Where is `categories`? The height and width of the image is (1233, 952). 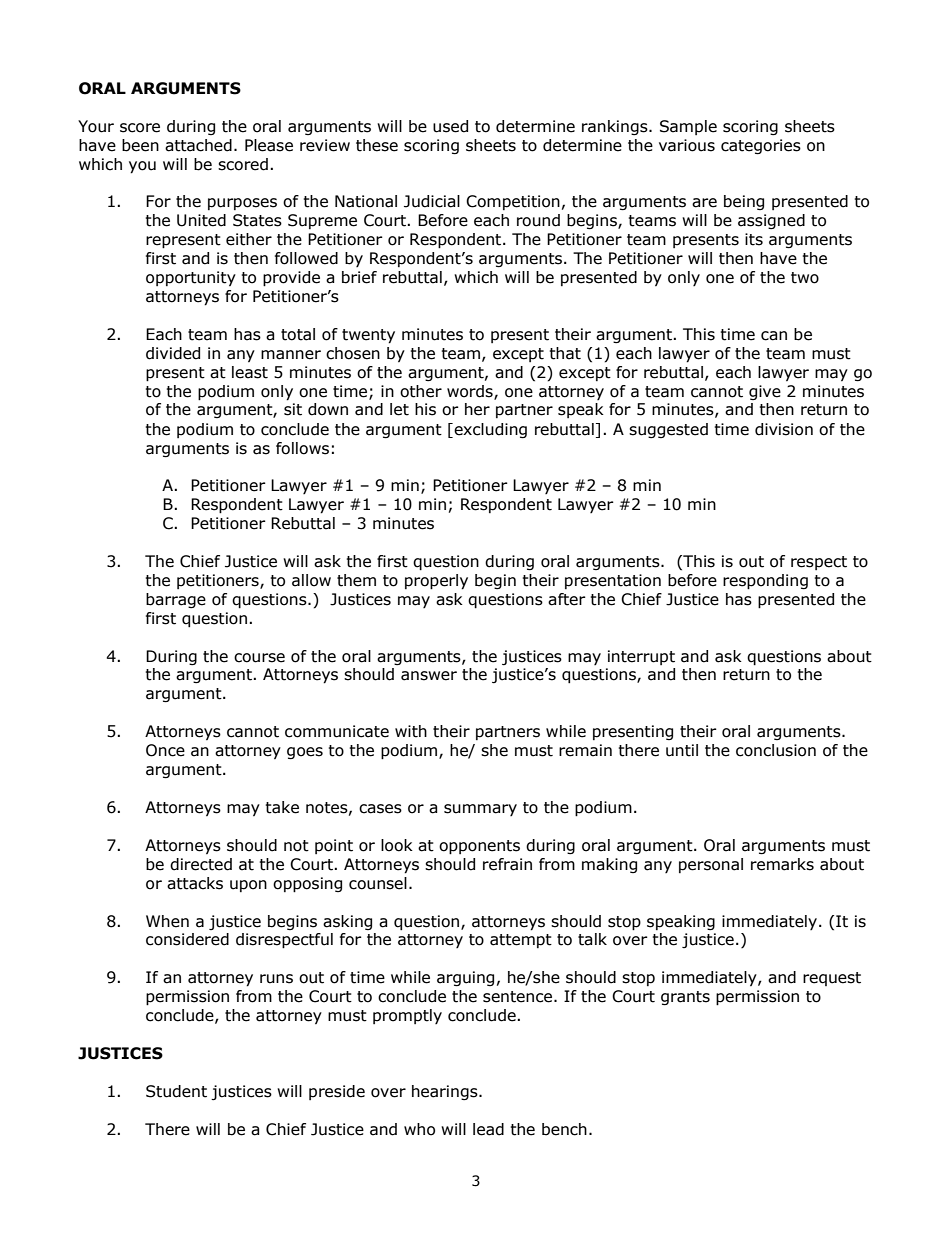
categories is located at coordinates (761, 146).
